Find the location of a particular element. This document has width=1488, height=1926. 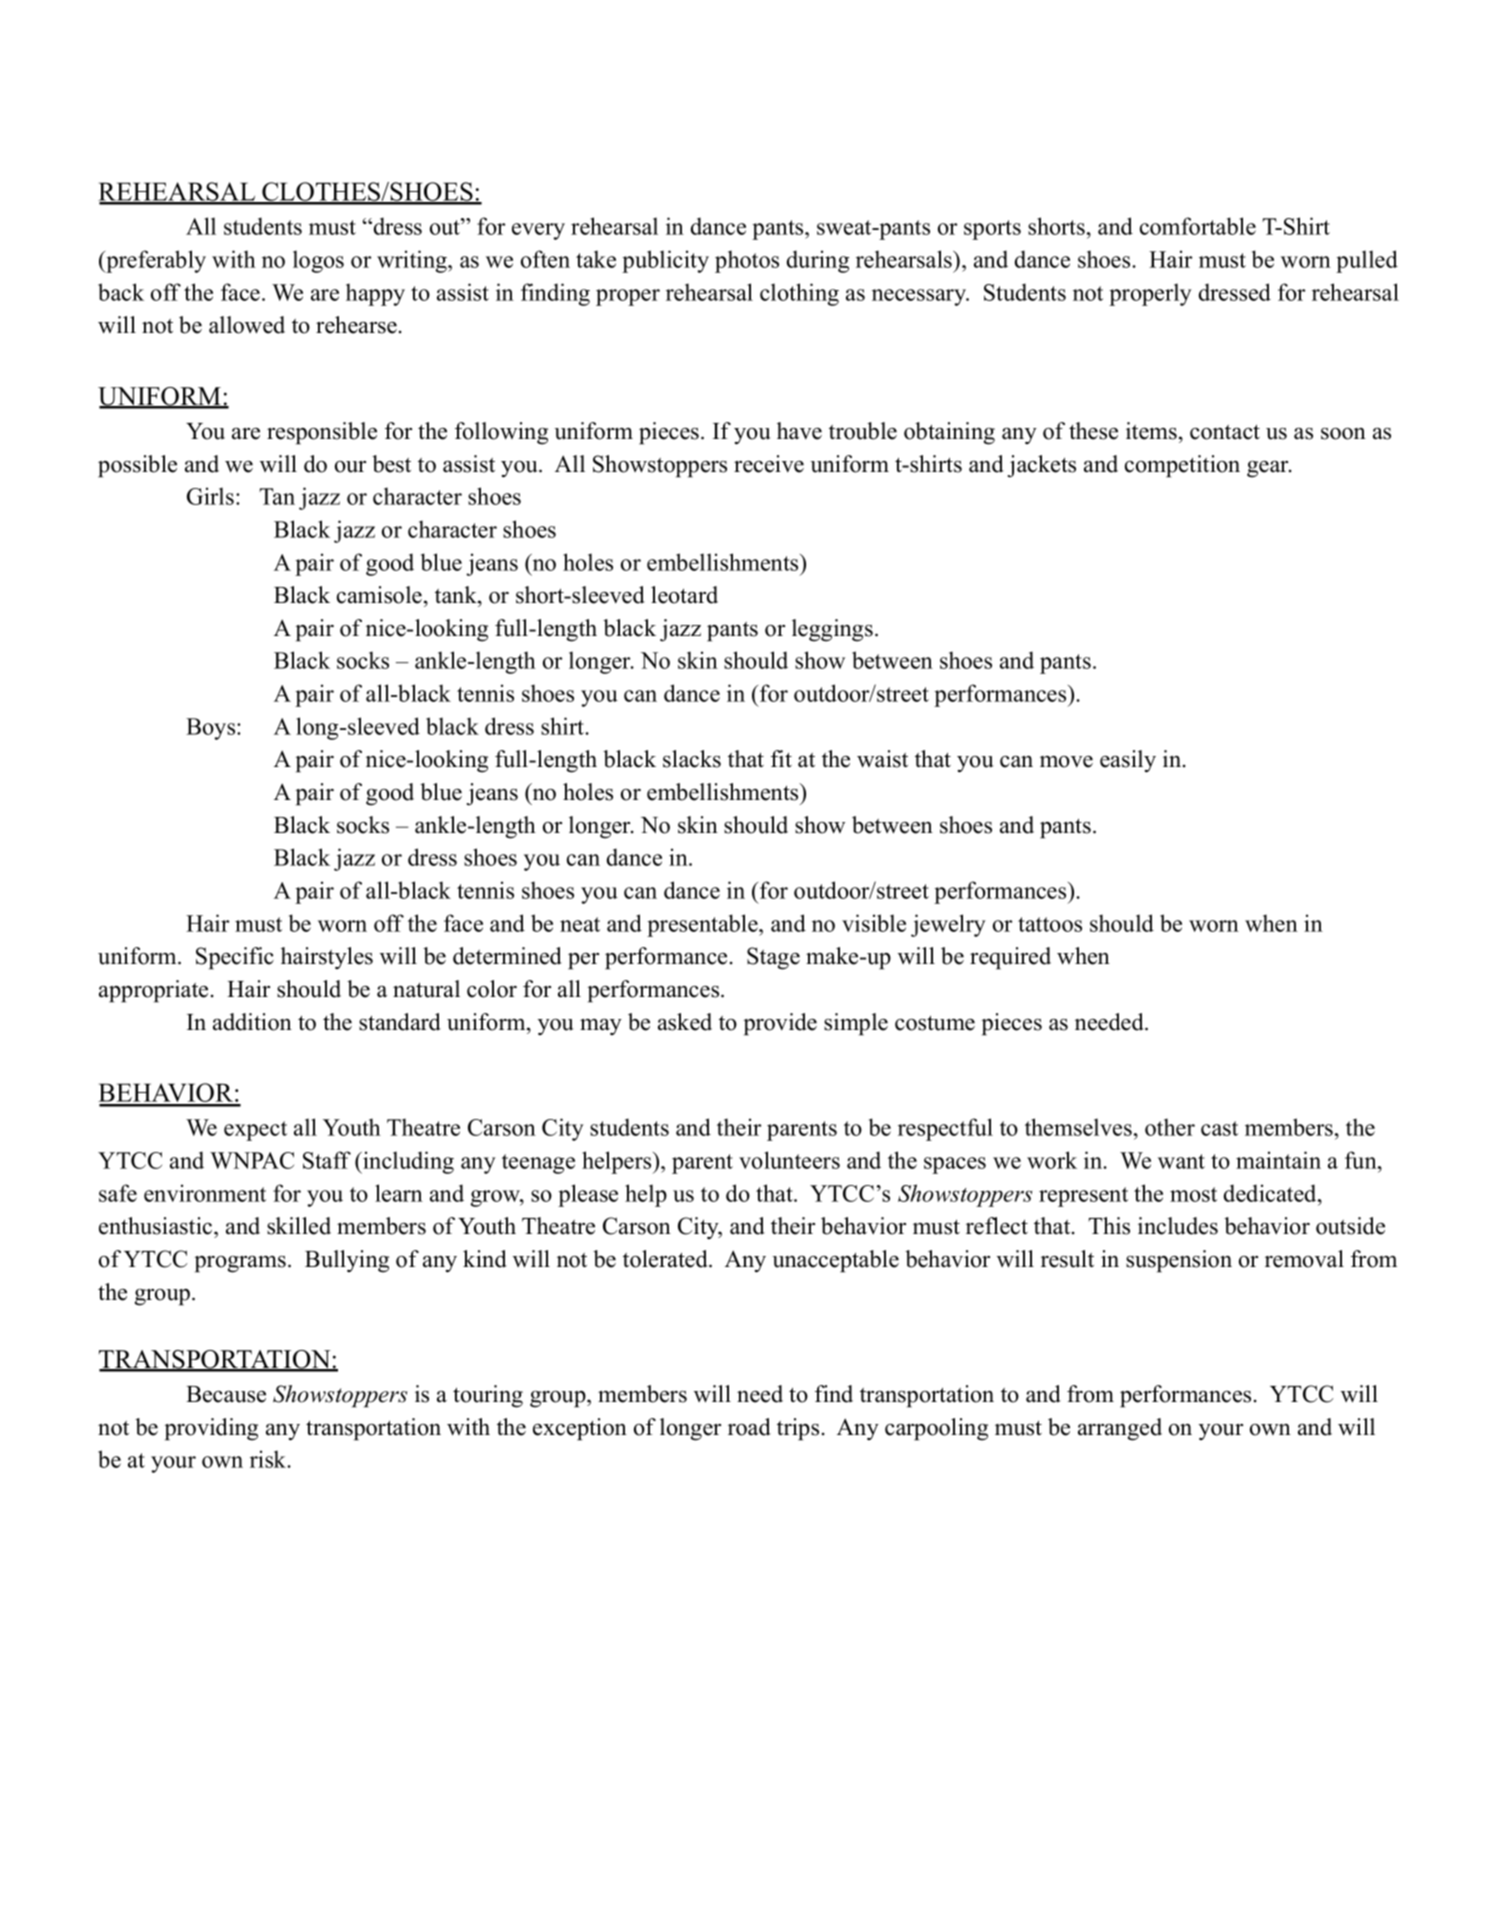

addition is located at coordinates (252, 1022).
